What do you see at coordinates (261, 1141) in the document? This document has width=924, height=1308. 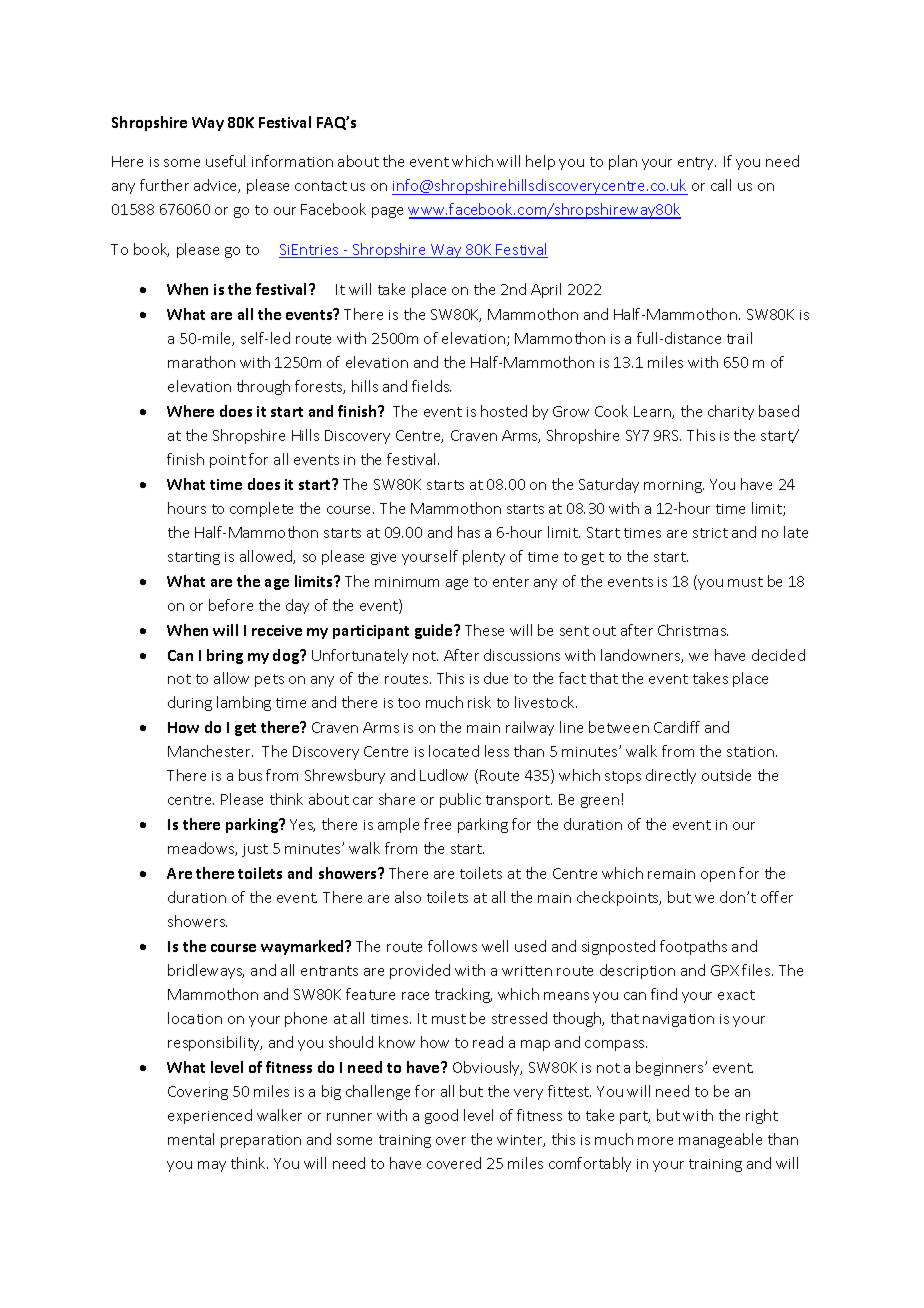 I see `preparation` at bounding box center [261, 1141].
